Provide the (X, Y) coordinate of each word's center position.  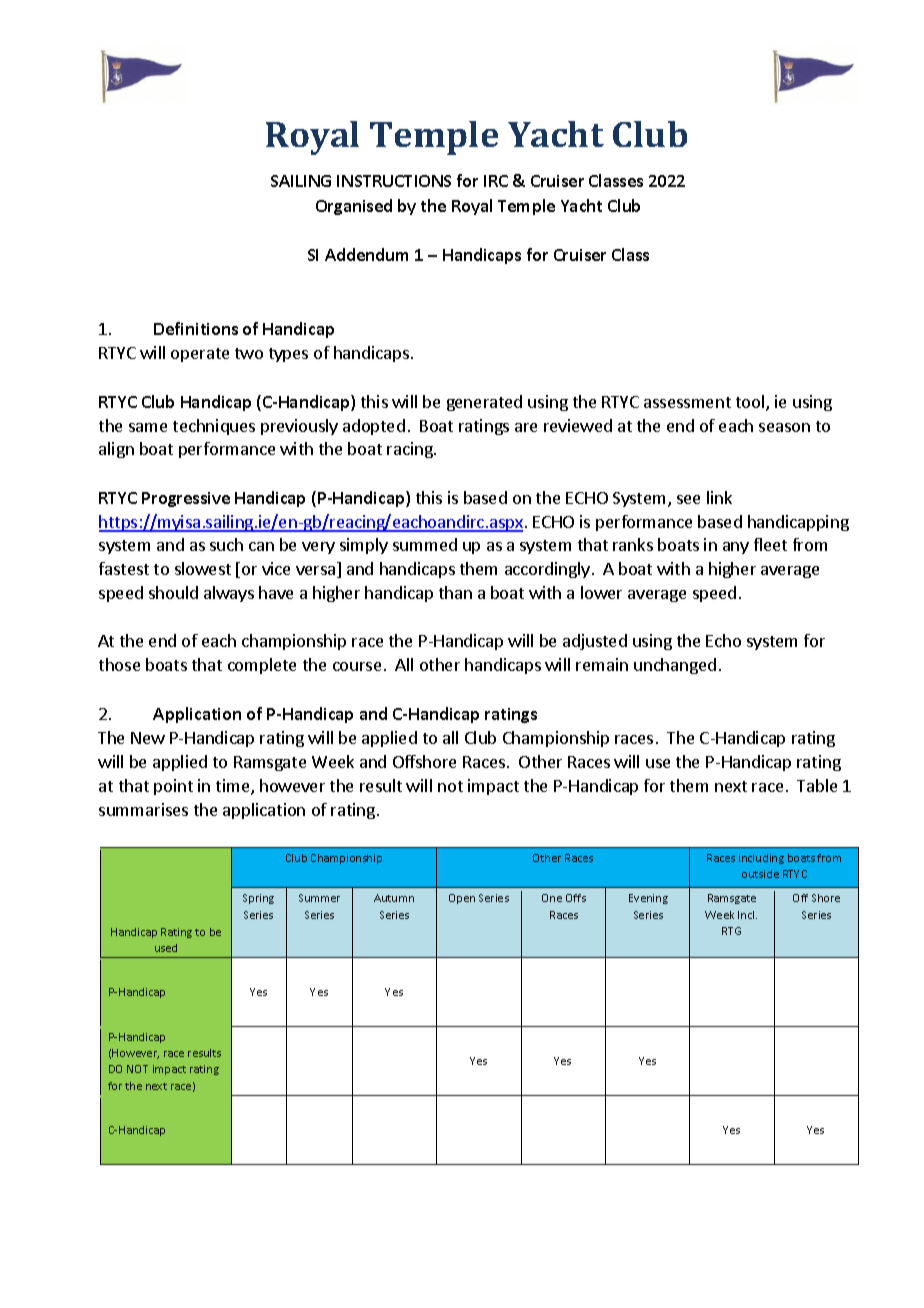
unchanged (675, 666)
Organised (354, 207)
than (455, 592)
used (166, 948)
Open (462, 899)
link (719, 497)
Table (817, 785)
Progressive (186, 499)
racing (411, 450)
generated (484, 403)
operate (200, 355)
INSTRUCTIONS (394, 181)
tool (751, 403)
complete (262, 666)
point (173, 787)
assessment (687, 402)
